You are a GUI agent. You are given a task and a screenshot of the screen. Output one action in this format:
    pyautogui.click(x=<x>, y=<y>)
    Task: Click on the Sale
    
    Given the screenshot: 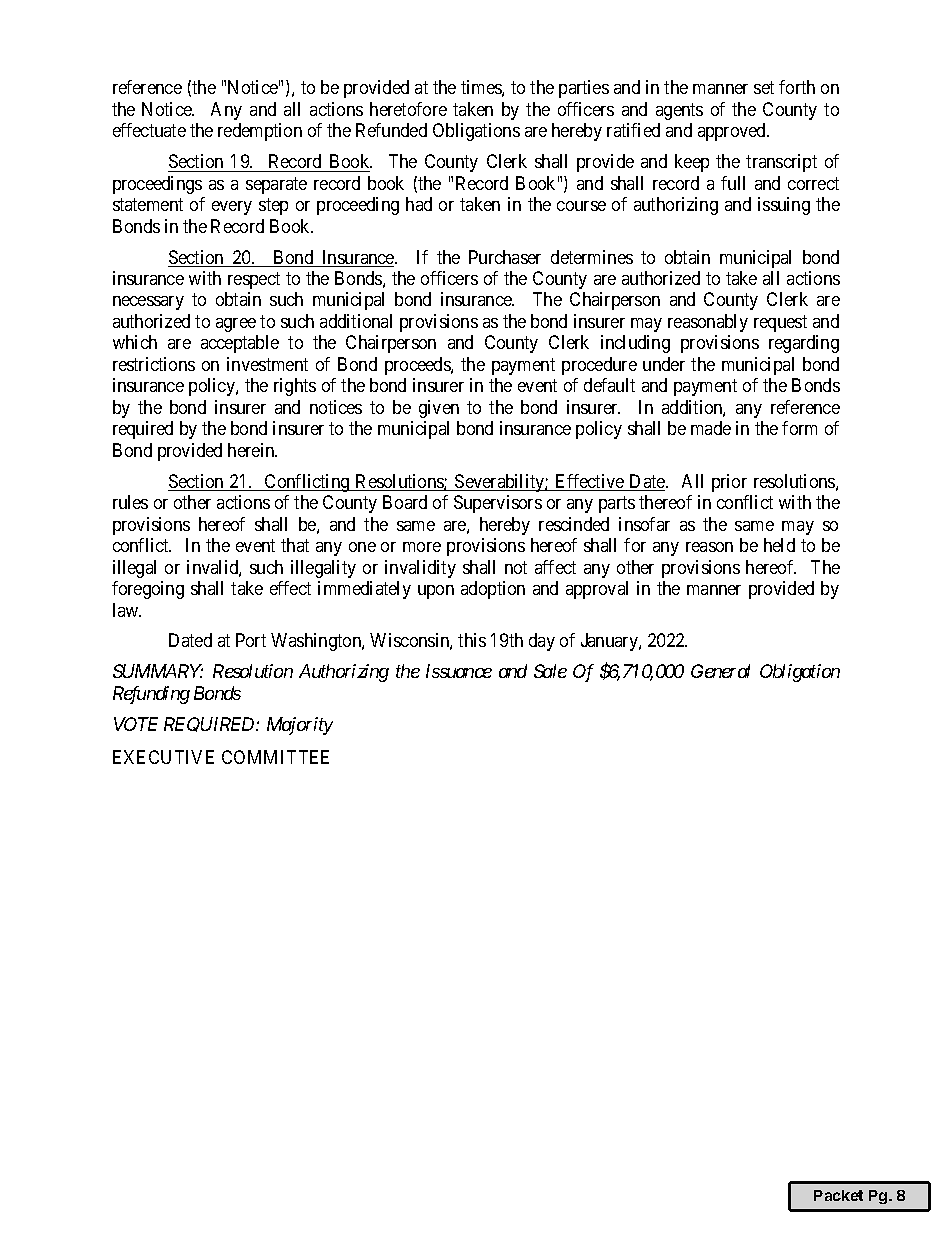 What is the action you would take?
    pyautogui.click(x=550, y=671)
